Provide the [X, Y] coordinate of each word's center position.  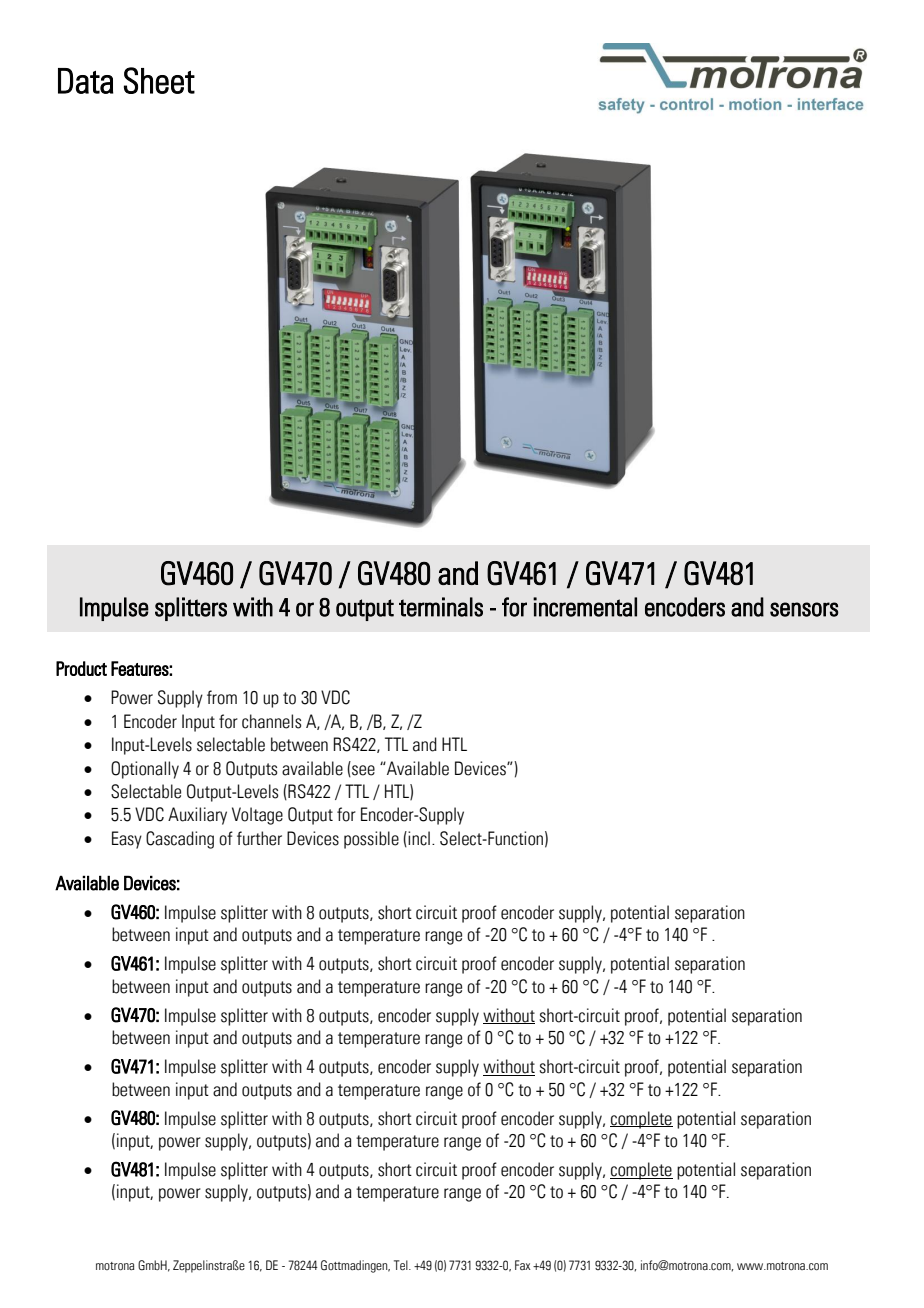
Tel [402, 1265]
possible [371, 840]
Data [85, 81]
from [222, 697]
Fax [523, 1265]
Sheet [159, 80]
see [362, 771]
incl [418, 839]
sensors [804, 609]
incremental [585, 607]
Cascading [180, 840]
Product [81, 668]
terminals [441, 607]
